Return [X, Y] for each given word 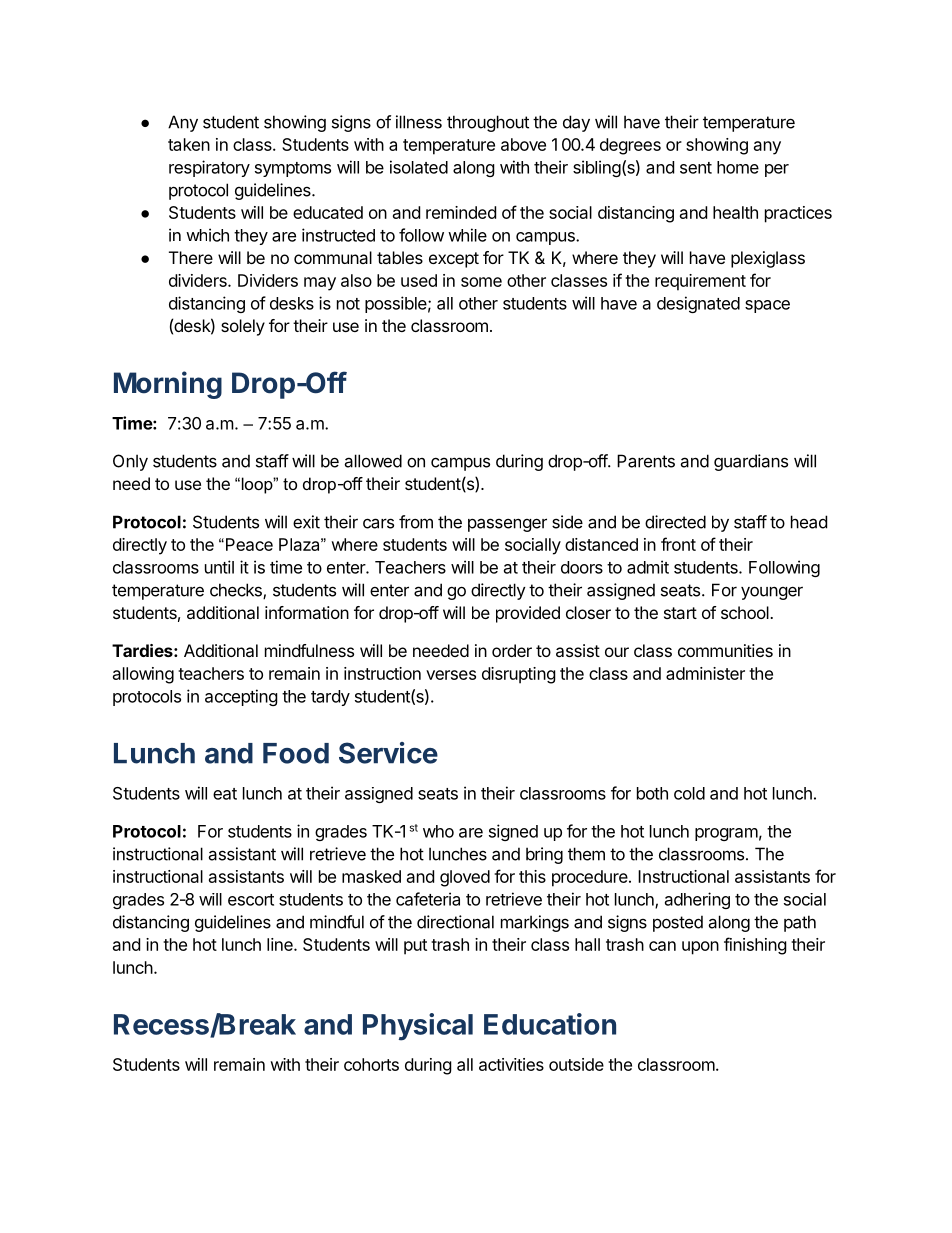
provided [528, 614]
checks [237, 591]
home [738, 167]
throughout [488, 123]
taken [189, 144]
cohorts [371, 1064]
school [746, 612]
